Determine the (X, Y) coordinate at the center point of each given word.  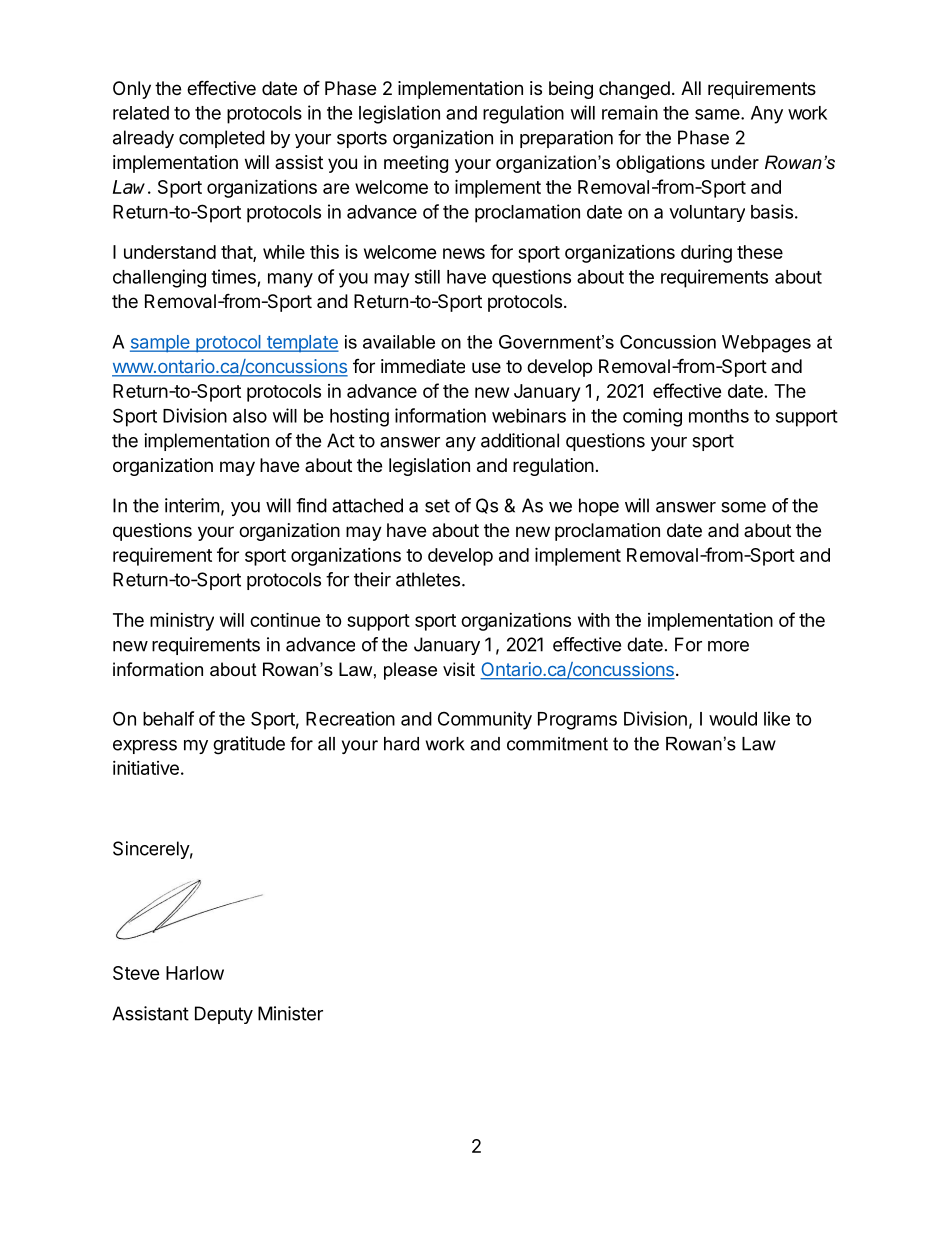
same (718, 114)
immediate (423, 366)
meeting (416, 164)
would (733, 719)
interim (192, 505)
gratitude (249, 745)
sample (161, 343)
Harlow (195, 973)
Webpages (766, 344)
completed (222, 139)
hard (401, 744)
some (743, 507)
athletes (428, 579)
